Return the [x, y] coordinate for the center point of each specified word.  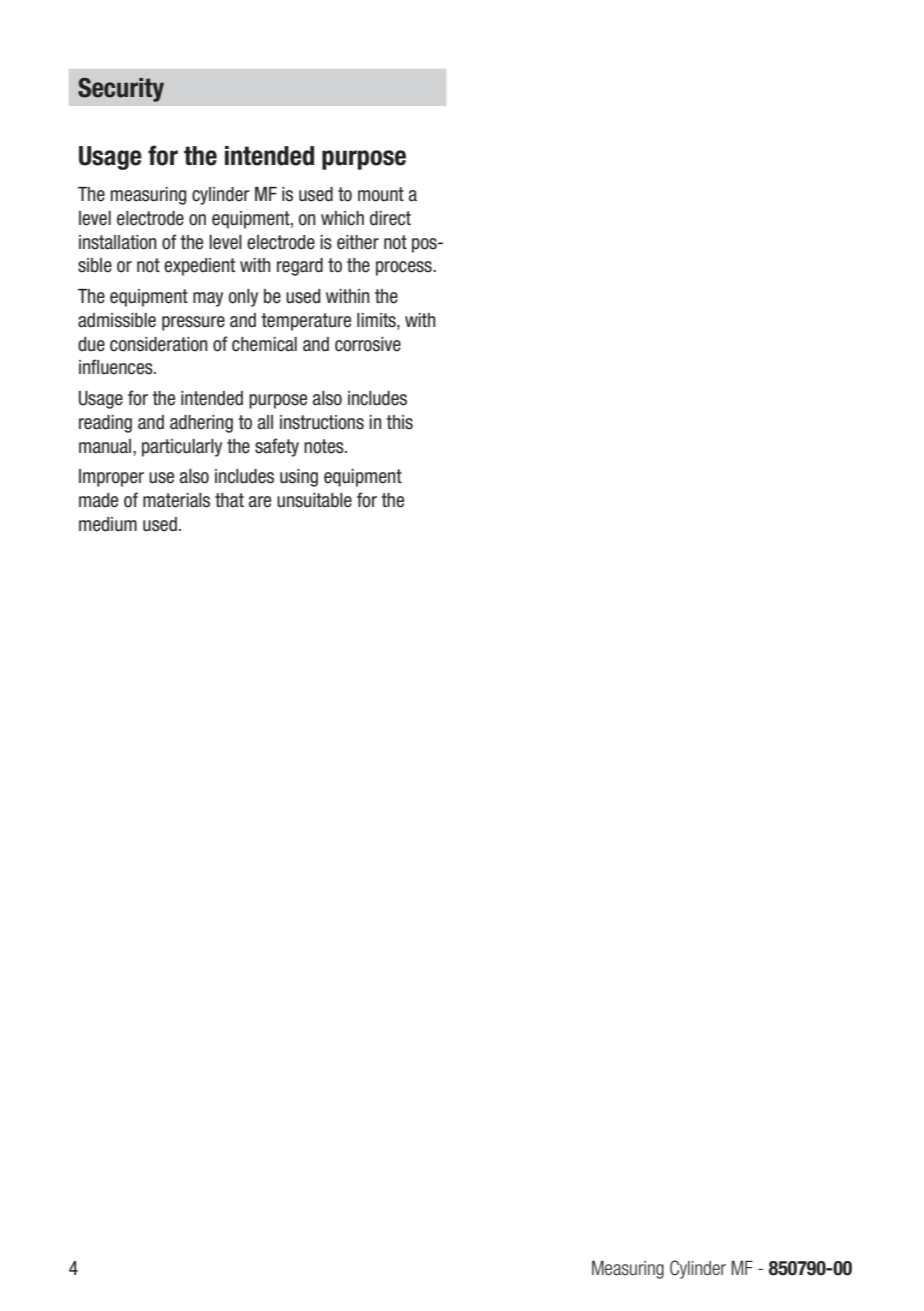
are [260, 502]
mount [381, 194]
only [243, 298]
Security [121, 90]
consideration [158, 344]
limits [377, 320]
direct [390, 218]
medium [108, 524]
